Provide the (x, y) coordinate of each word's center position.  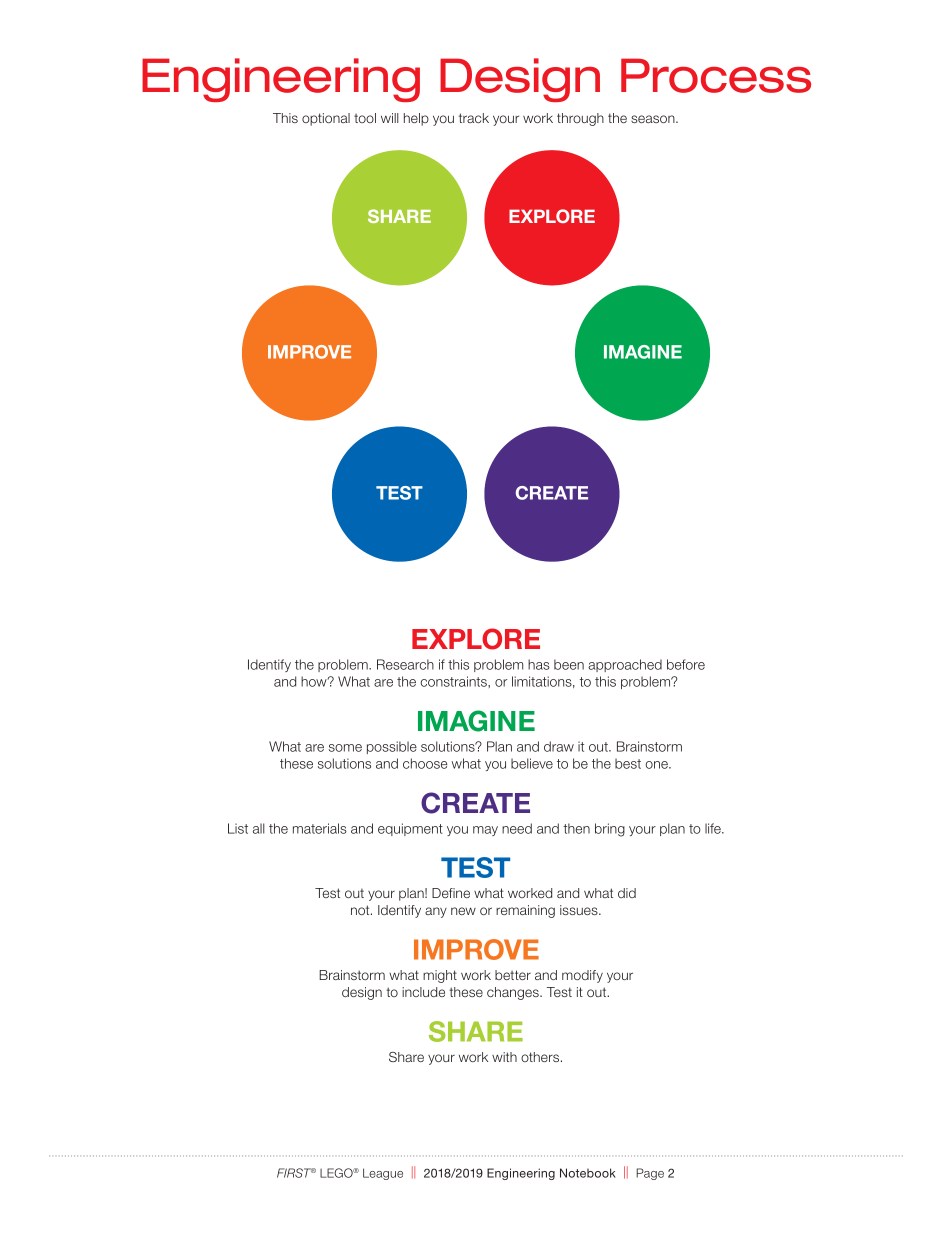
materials (320, 828)
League (383, 1174)
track (474, 118)
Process (716, 75)
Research (405, 664)
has (539, 664)
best (628, 763)
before (686, 664)
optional (326, 119)
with (504, 1057)
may (485, 831)
